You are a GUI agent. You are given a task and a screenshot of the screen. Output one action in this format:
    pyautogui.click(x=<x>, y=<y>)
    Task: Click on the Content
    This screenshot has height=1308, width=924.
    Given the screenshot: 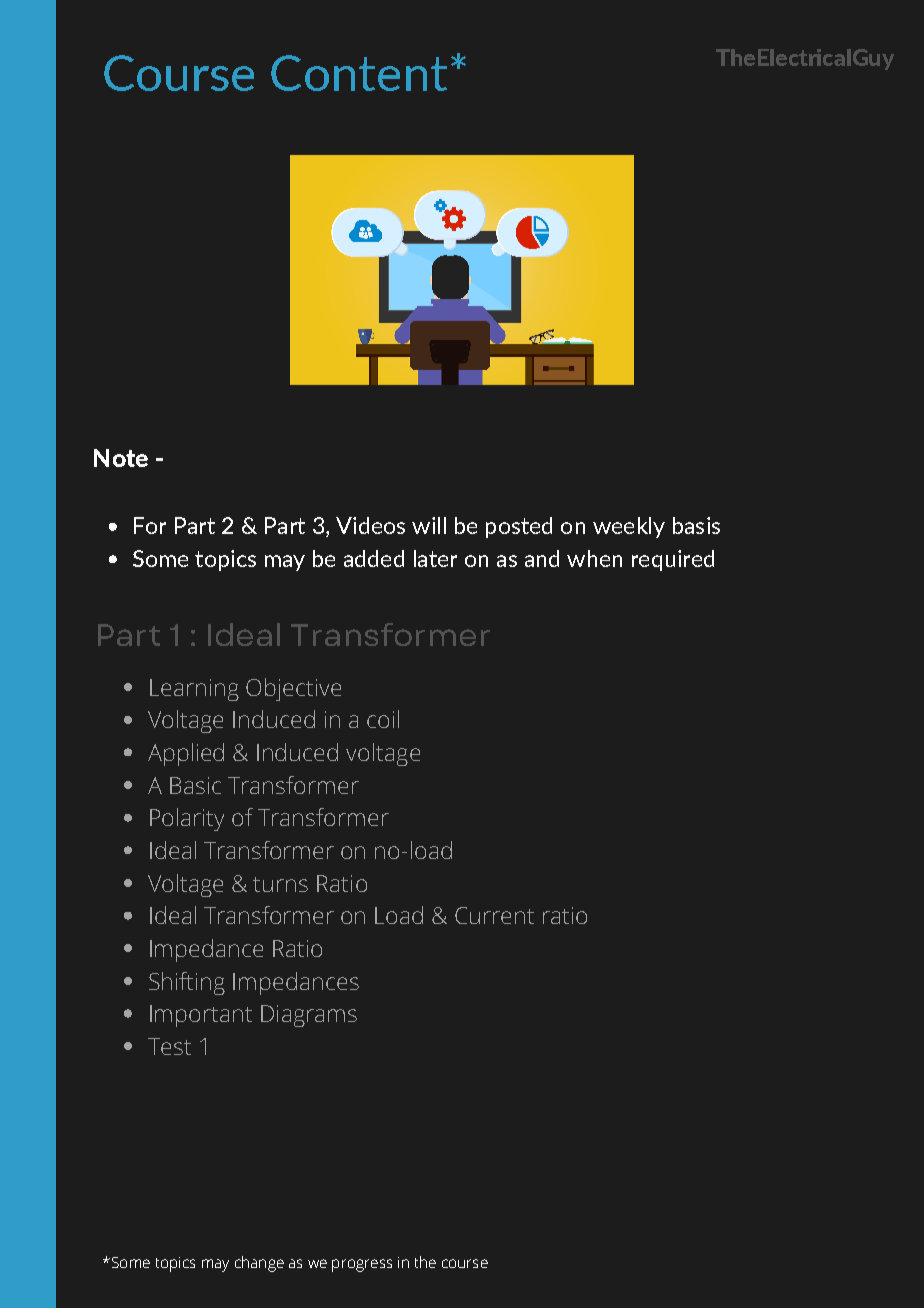 What is the action you would take?
    pyautogui.click(x=359, y=73)
